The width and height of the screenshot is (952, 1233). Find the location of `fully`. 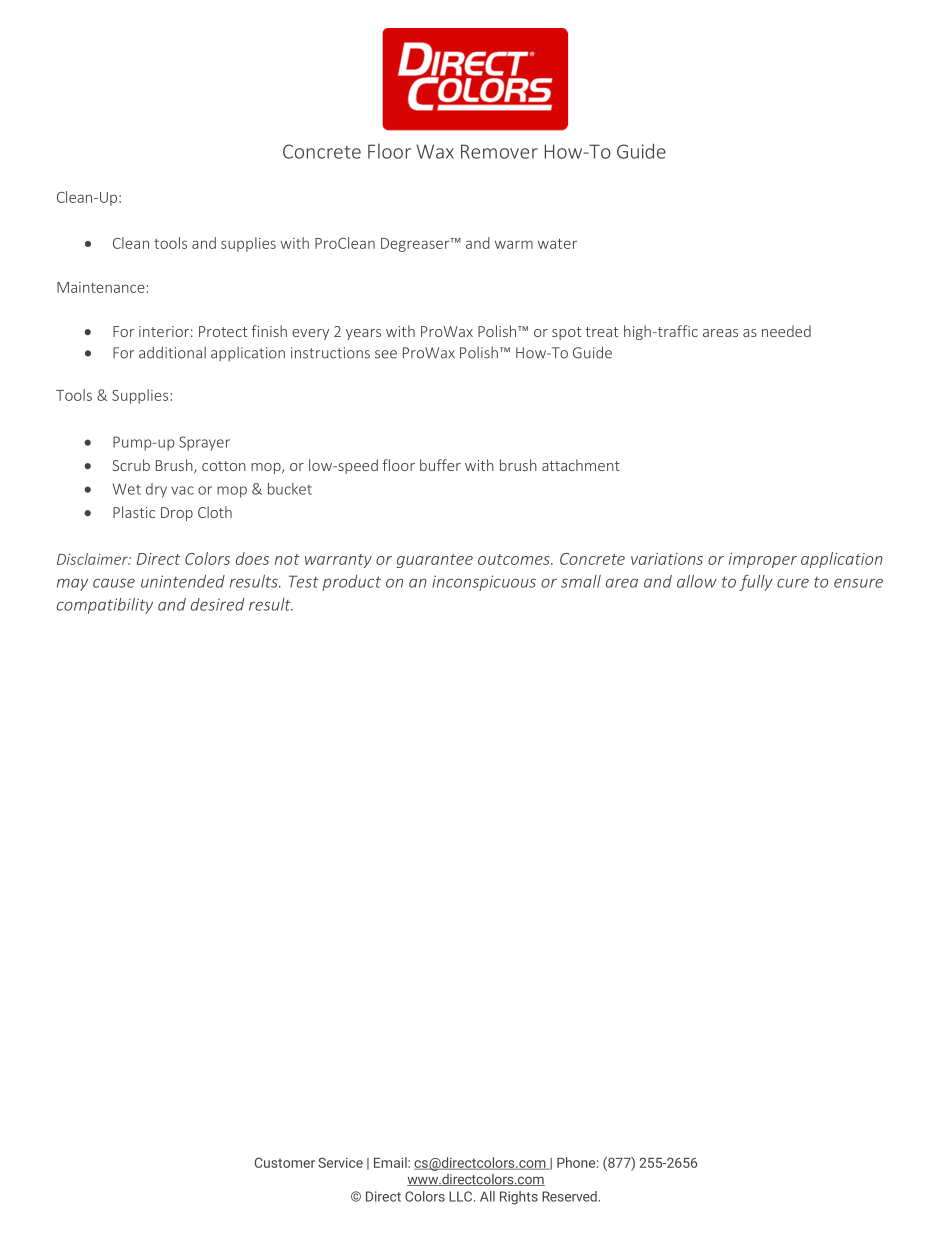

fully is located at coordinates (756, 583).
